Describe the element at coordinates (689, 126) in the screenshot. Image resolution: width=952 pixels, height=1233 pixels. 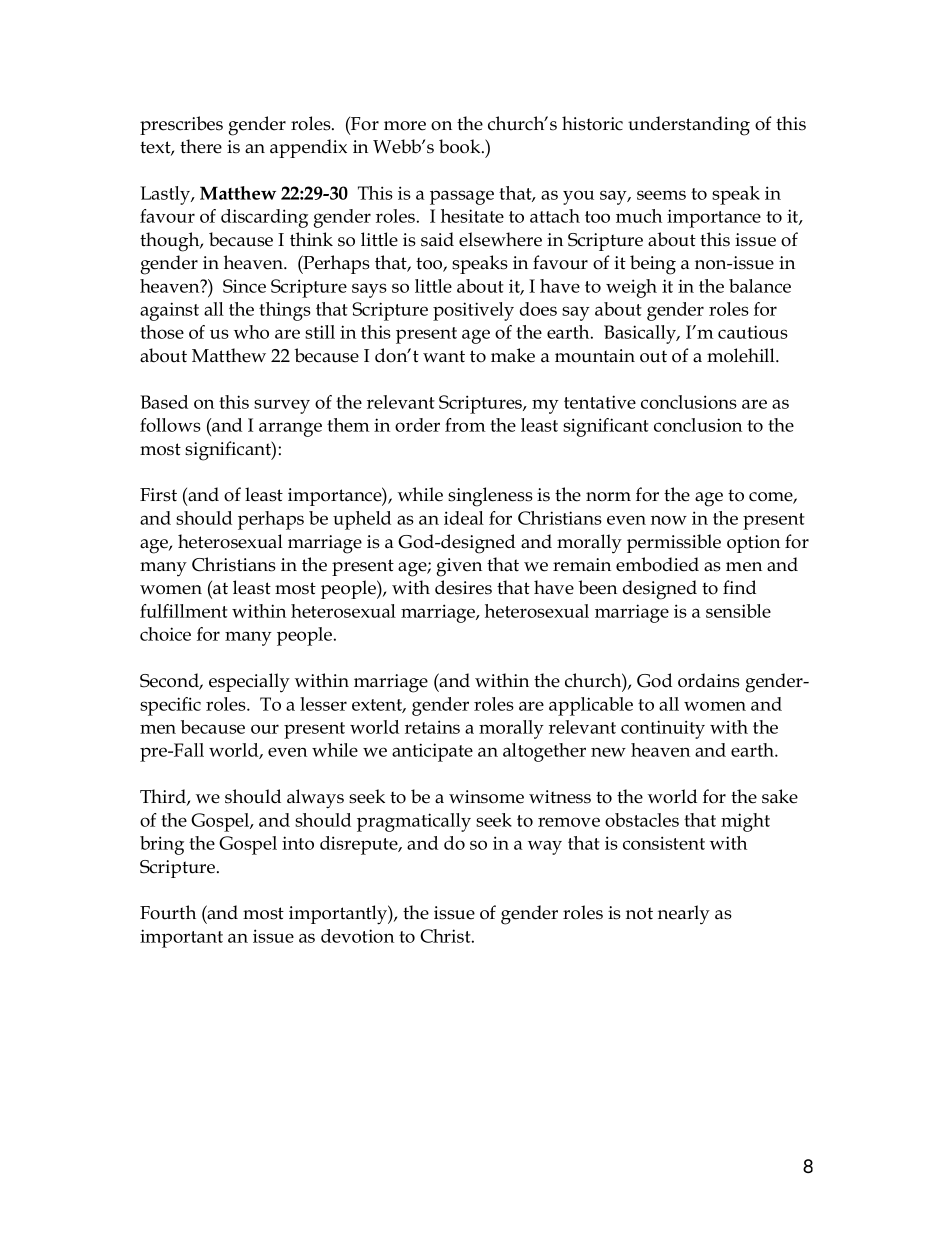
I see `understanding` at that location.
